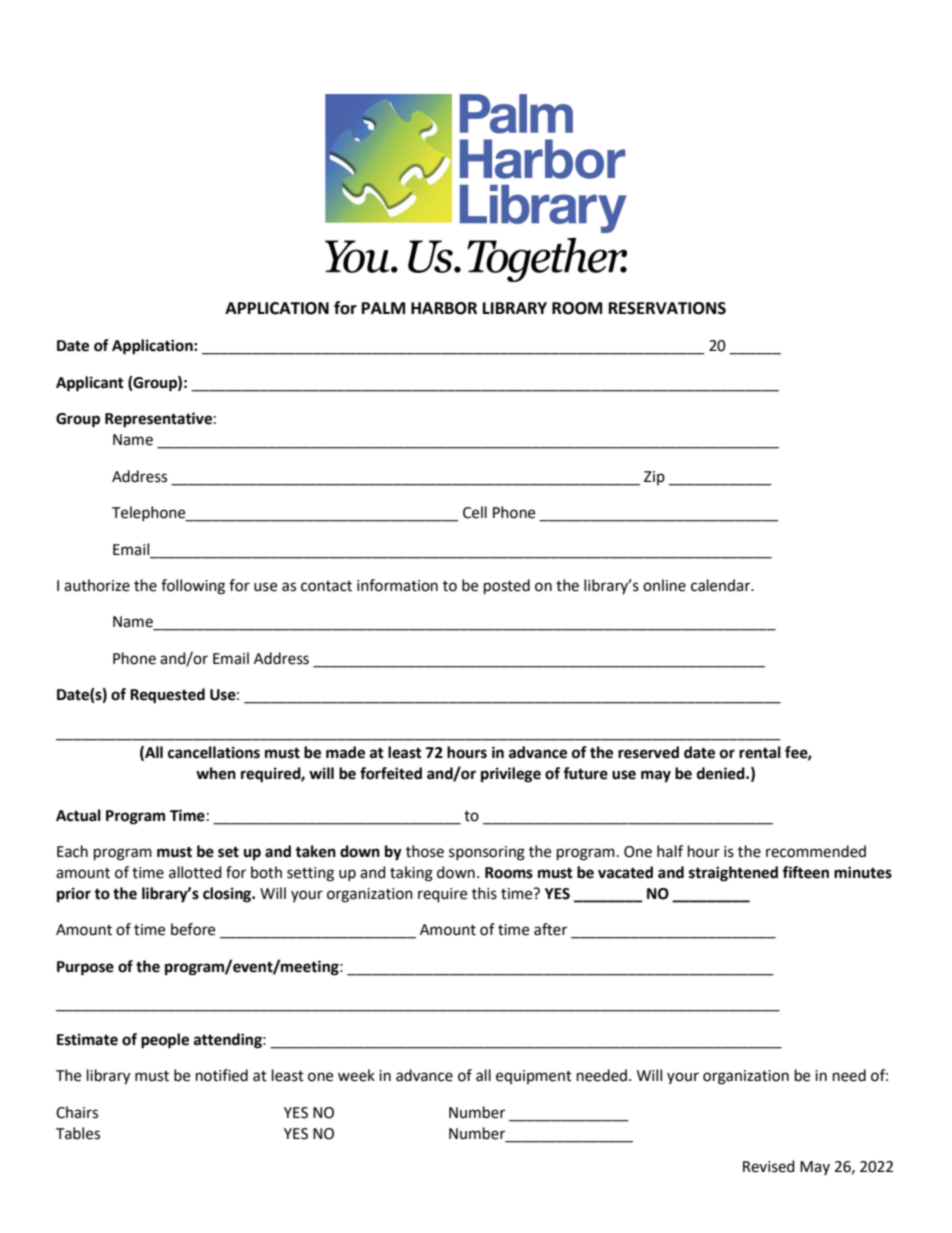 This screenshot has width=952, height=1233. Describe the element at coordinates (550, 929) in the screenshot. I see `after` at that location.
